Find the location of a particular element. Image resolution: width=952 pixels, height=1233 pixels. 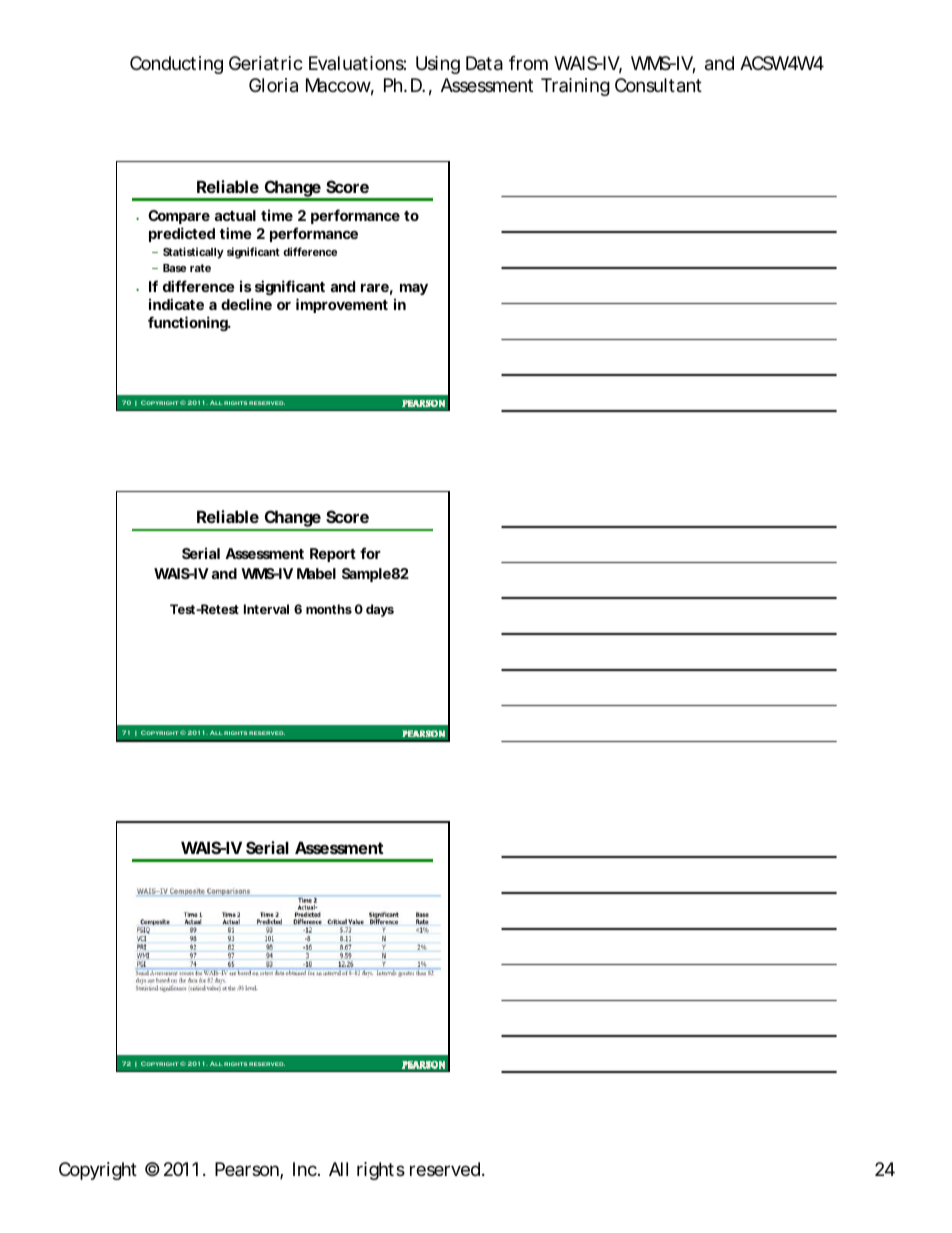

months is located at coordinates (329, 609).
